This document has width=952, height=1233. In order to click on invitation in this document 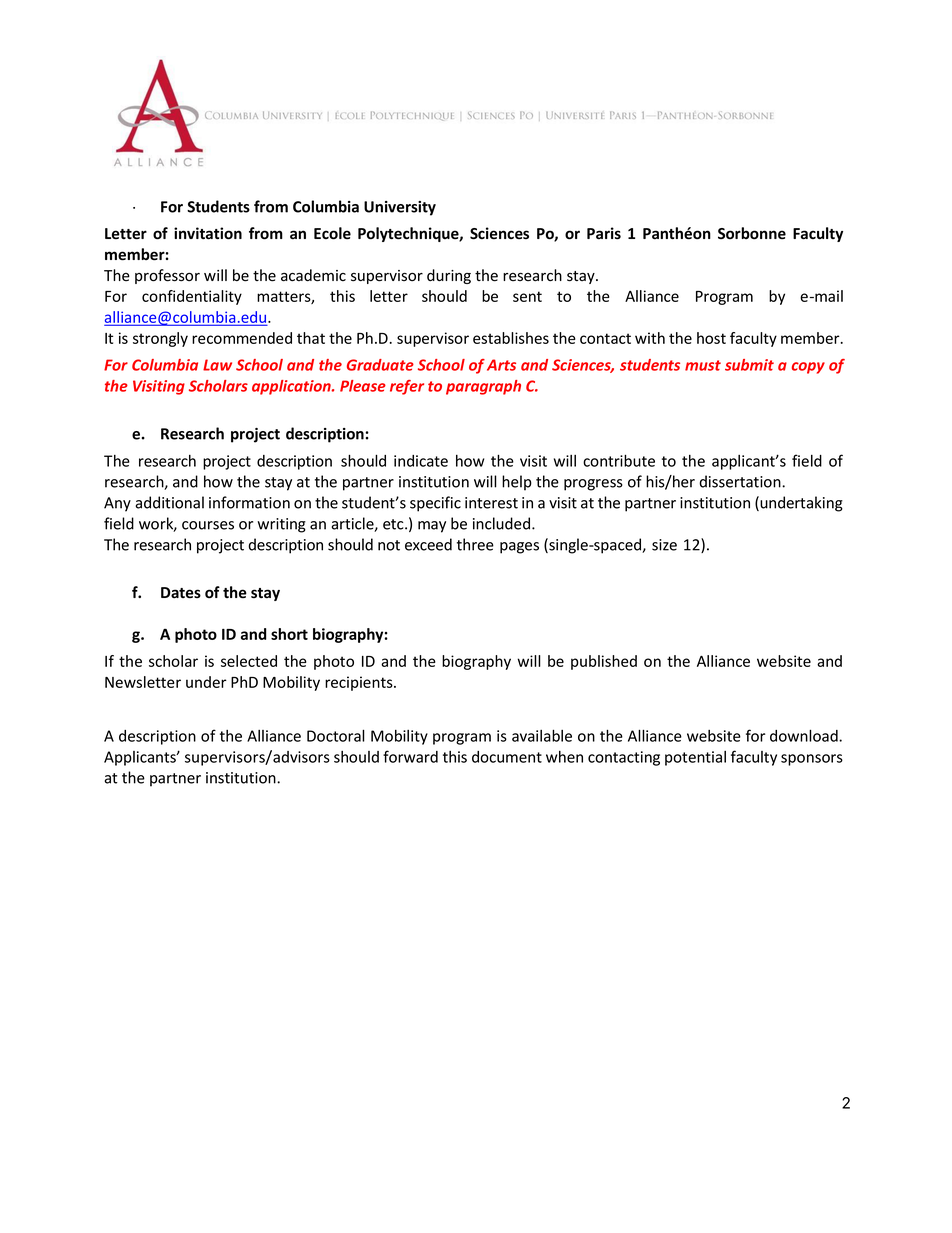, I will do `click(208, 233)`.
